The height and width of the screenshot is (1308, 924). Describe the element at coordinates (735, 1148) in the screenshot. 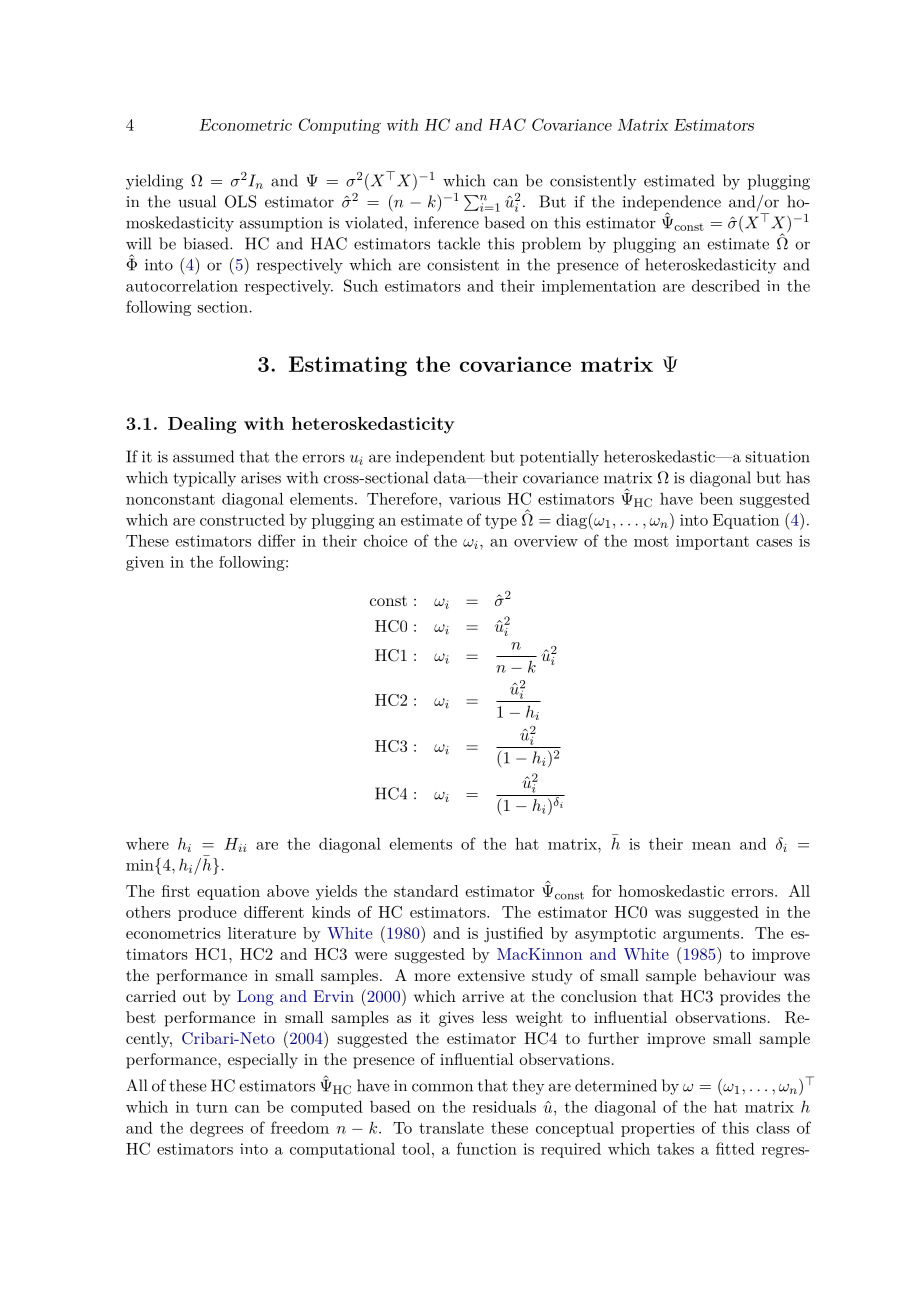

I see `fitted` at that location.
